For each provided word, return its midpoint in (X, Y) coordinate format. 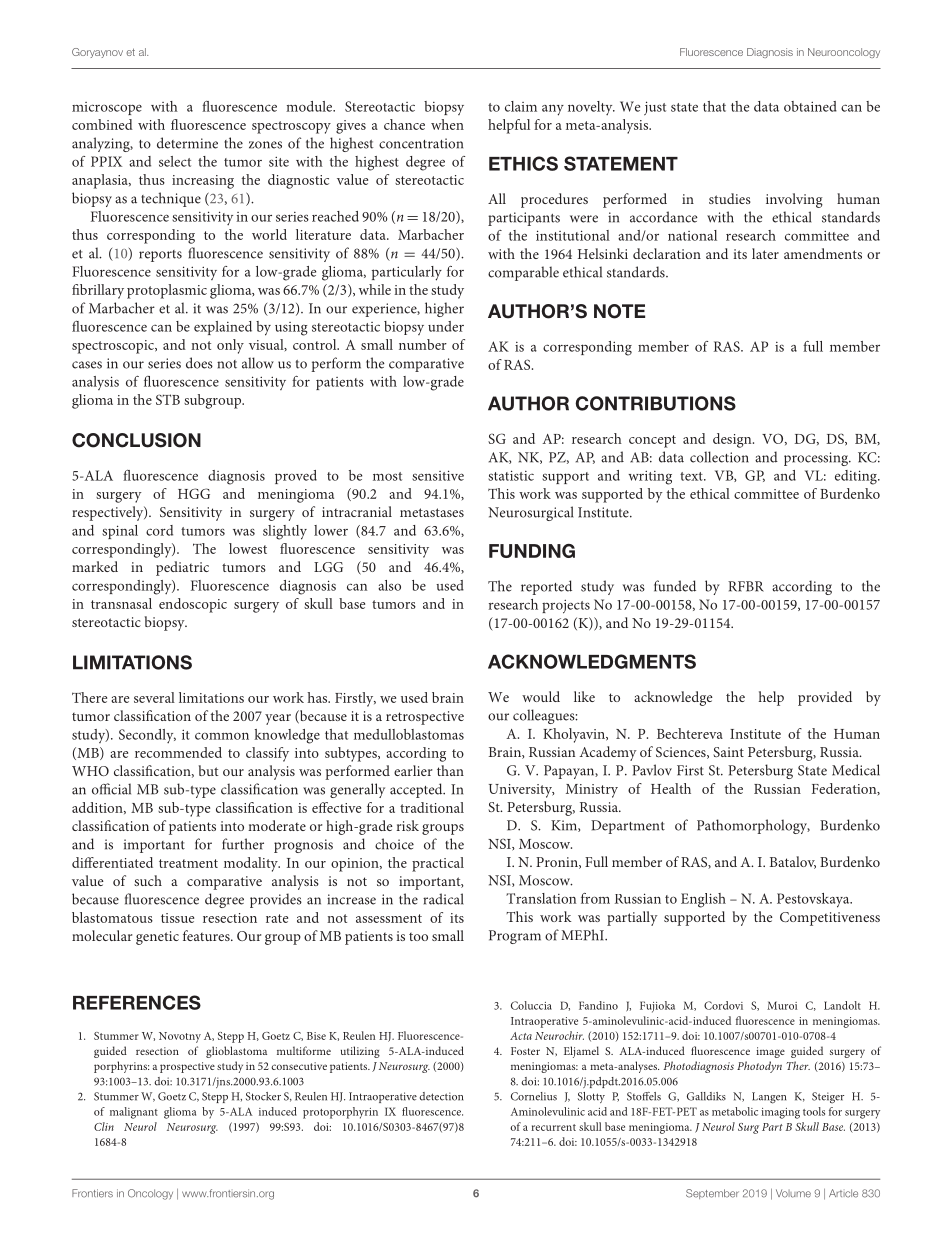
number (423, 344)
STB (168, 399)
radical (443, 899)
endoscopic (193, 605)
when (447, 124)
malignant (134, 1113)
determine (187, 143)
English (703, 900)
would (541, 696)
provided (825, 698)
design (733, 440)
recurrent (553, 1127)
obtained (810, 106)
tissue (177, 918)
